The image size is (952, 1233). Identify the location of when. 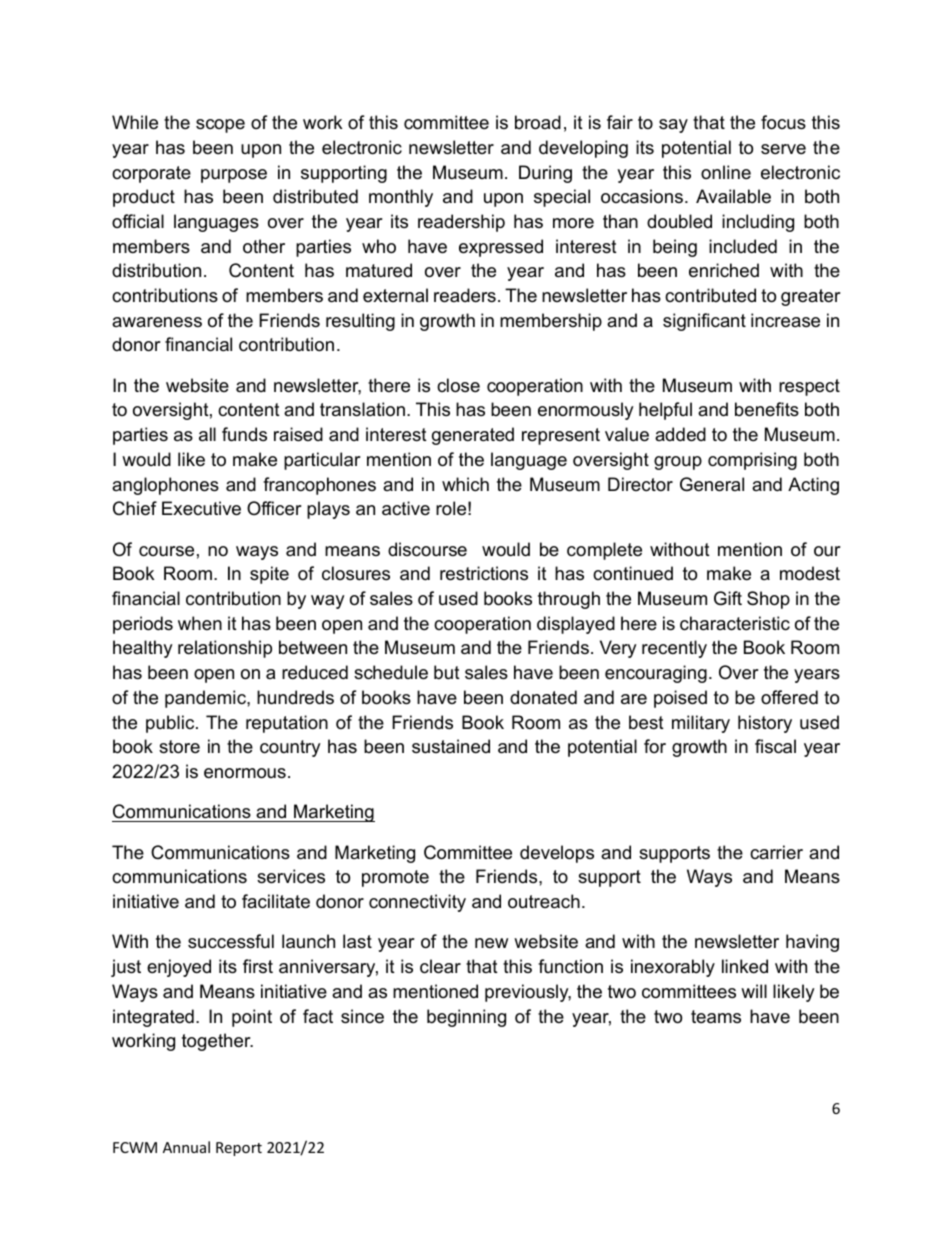
(200, 623).
